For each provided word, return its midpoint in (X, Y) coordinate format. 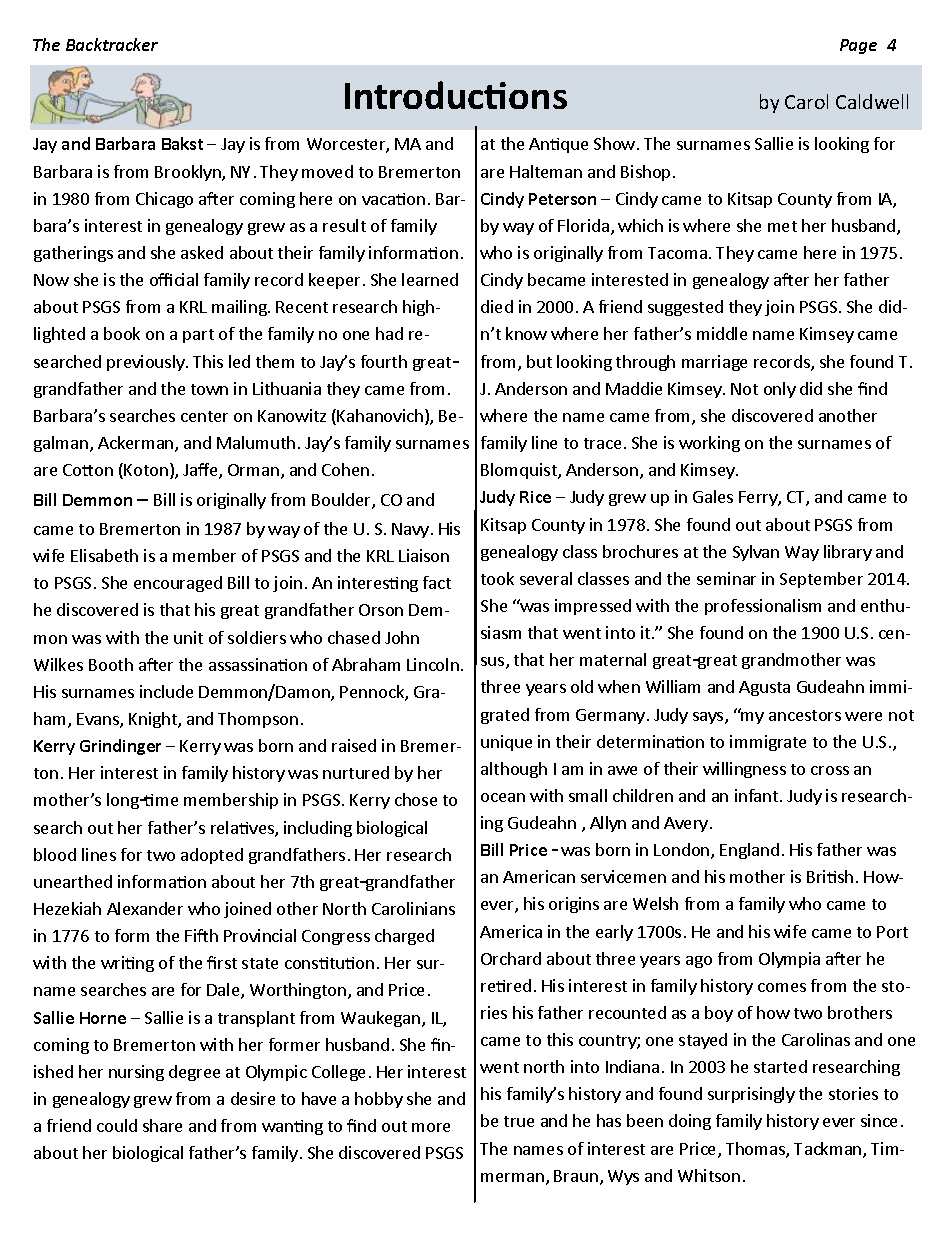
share (162, 1125)
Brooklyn (189, 173)
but (539, 361)
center (204, 416)
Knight (154, 720)
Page (858, 46)
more (431, 1127)
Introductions (456, 95)
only (780, 390)
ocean (503, 797)
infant (758, 795)
